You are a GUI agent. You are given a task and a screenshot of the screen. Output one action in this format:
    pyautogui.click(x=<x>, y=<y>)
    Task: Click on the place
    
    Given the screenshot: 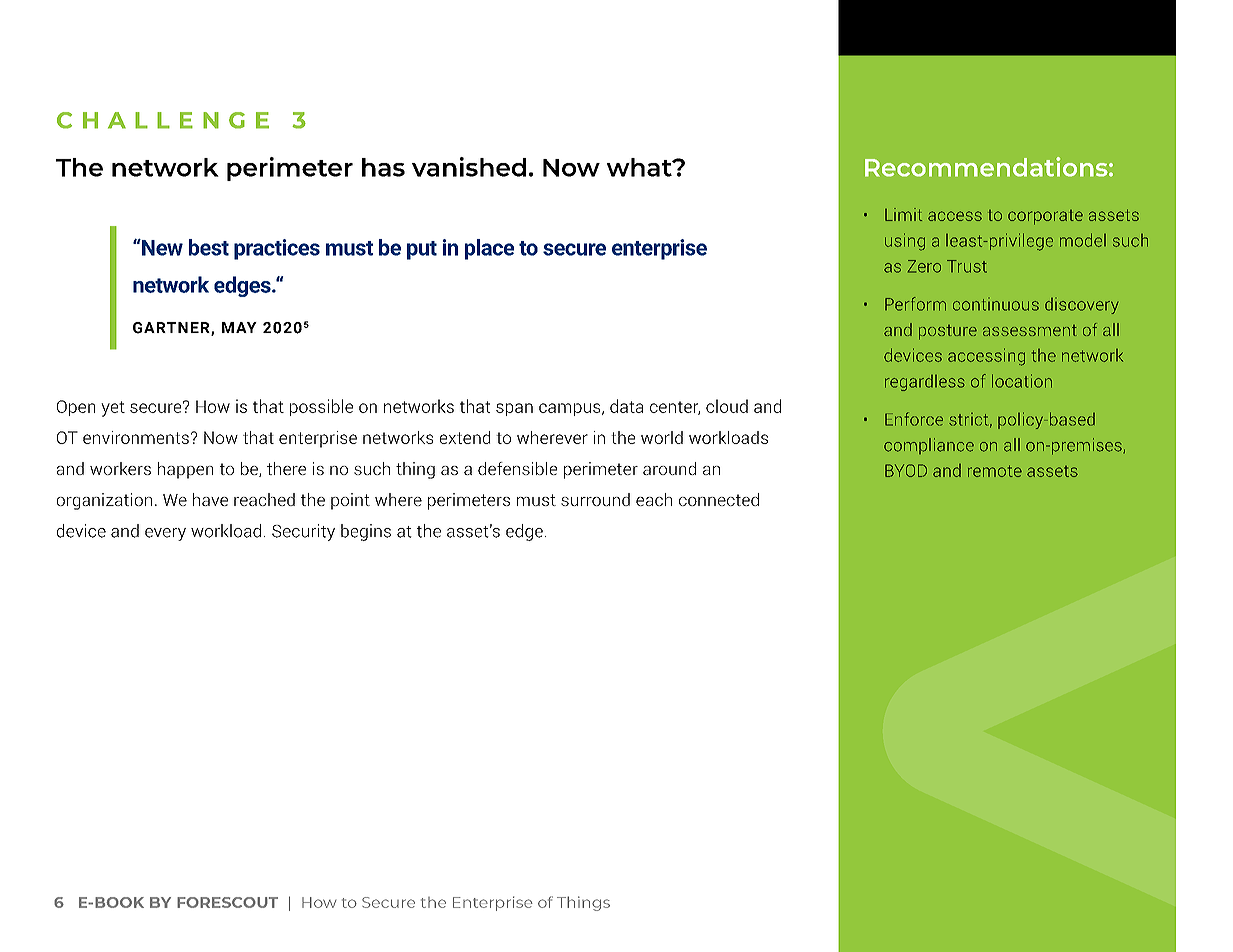 What is the action you would take?
    pyautogui.click(x=489, y=249)
